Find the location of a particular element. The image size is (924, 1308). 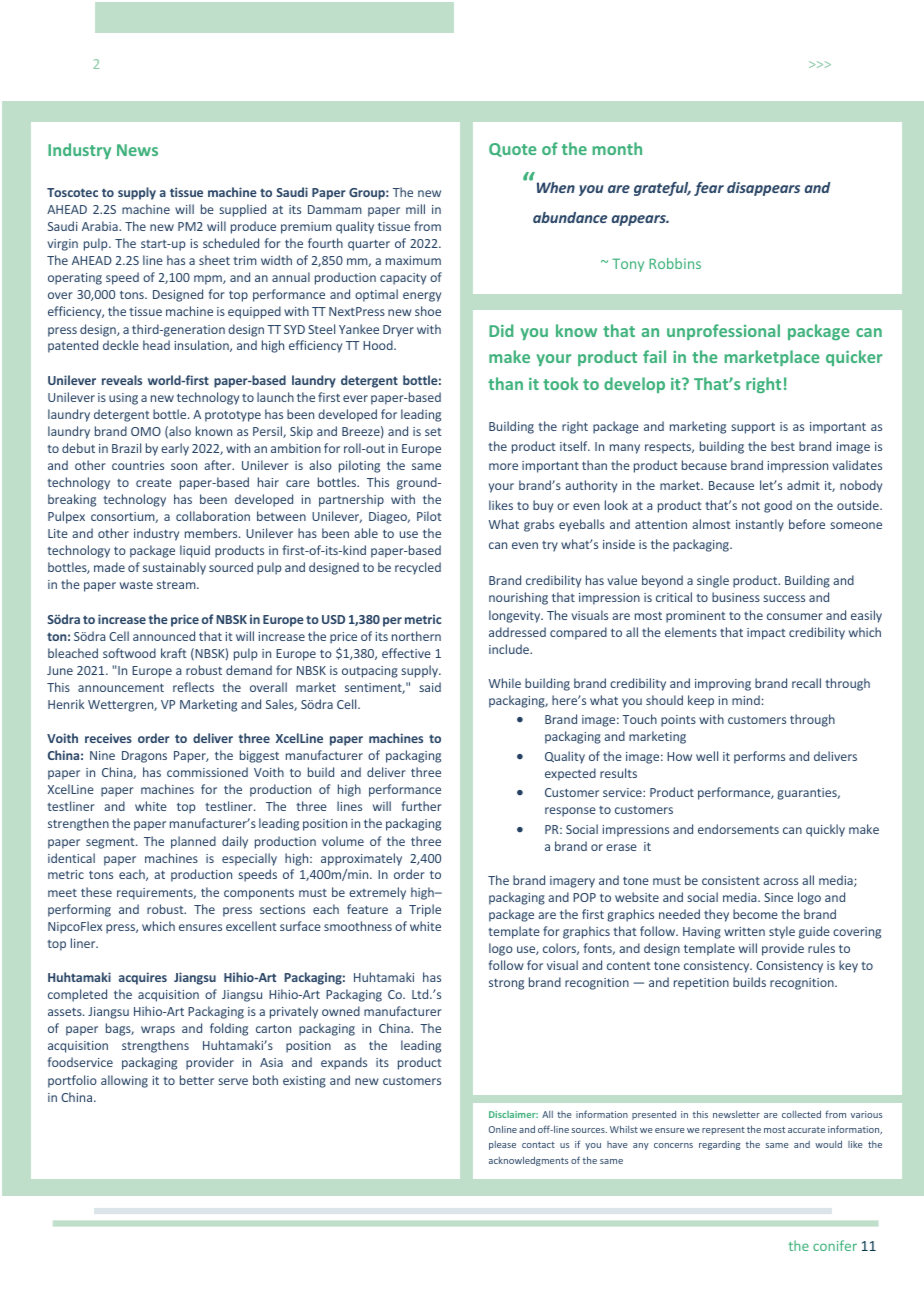

said is located at coordinates (430, 687).
